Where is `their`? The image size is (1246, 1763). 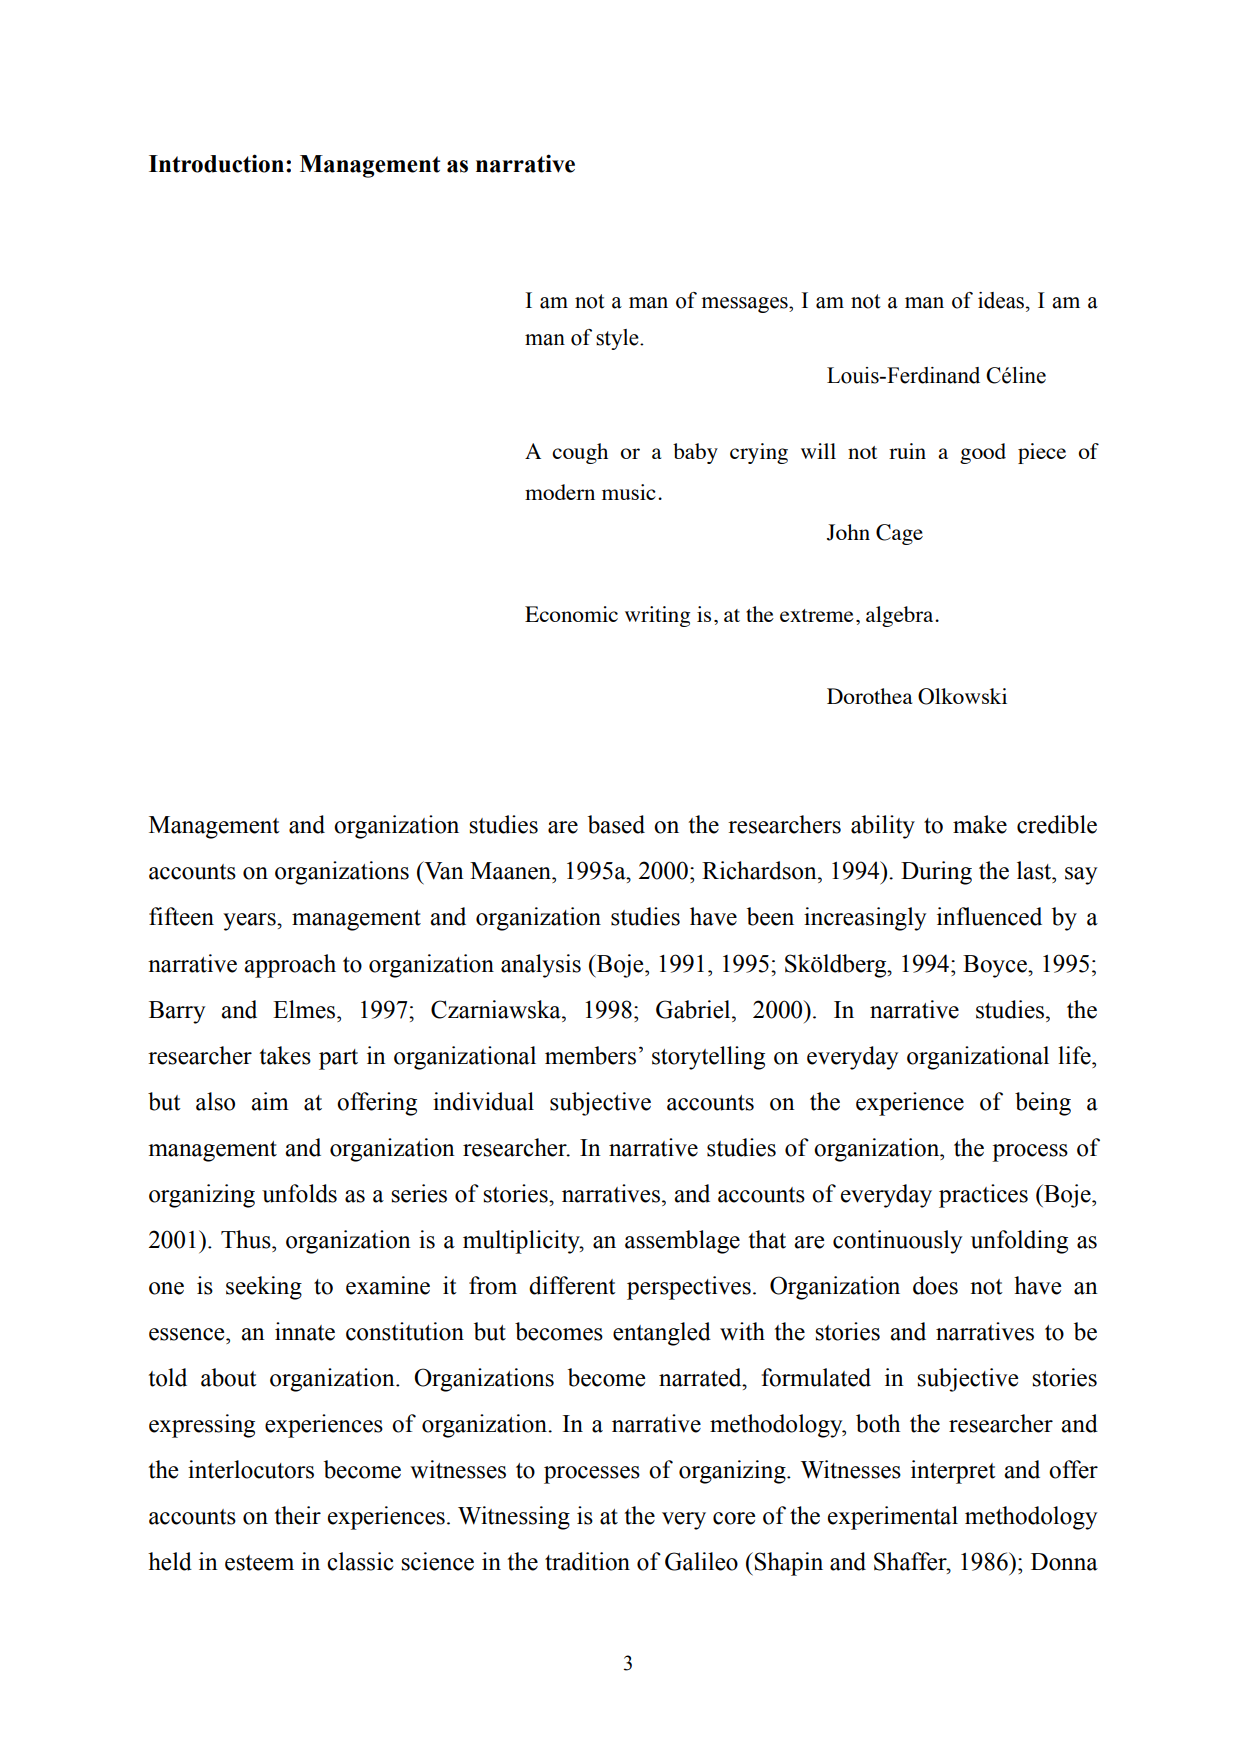
their is located at coordinates (297, 1515).
